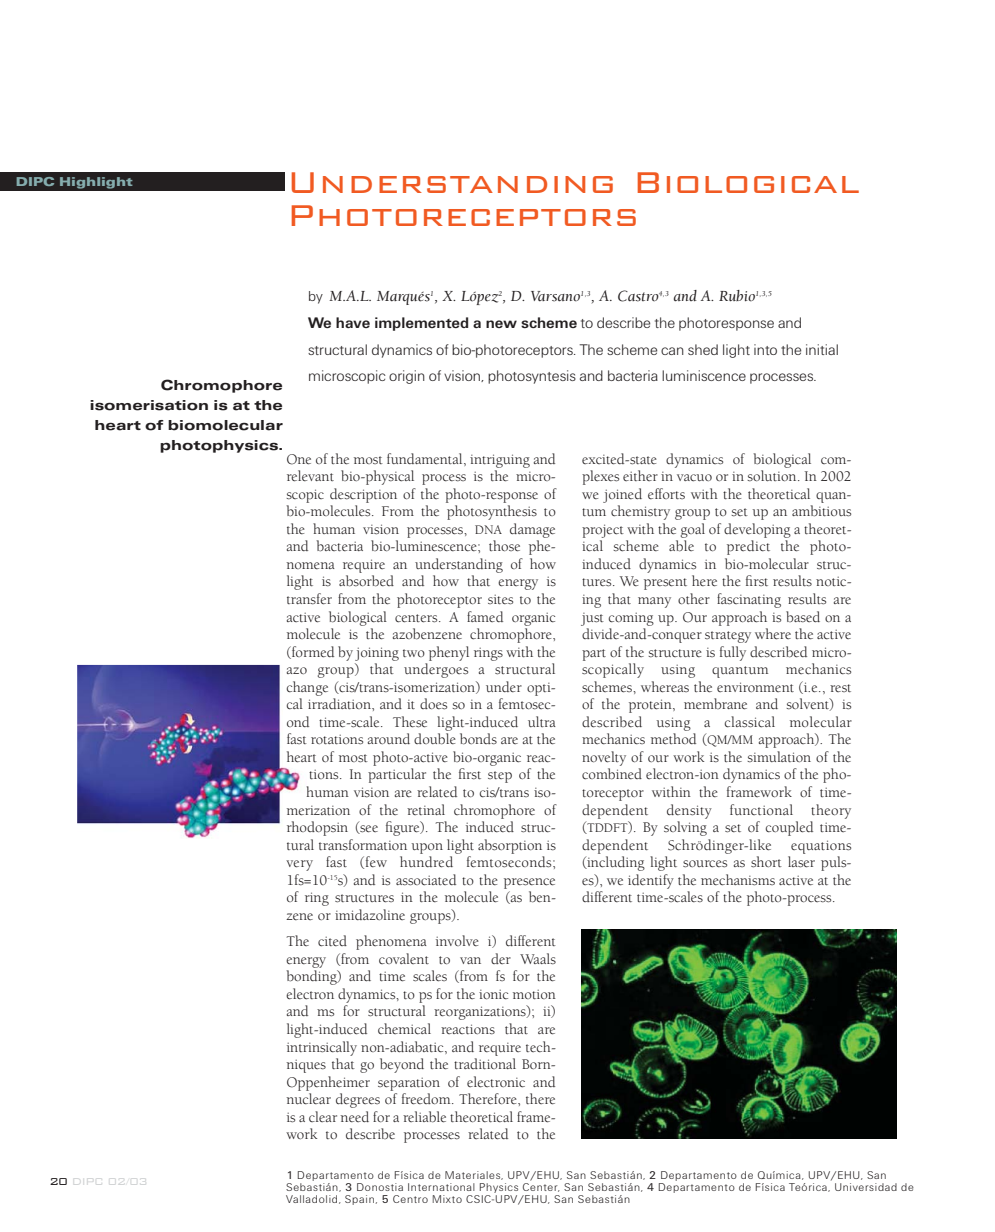  Describe the element at coordinates (501, 324) in the document. I see `new` at that location.
